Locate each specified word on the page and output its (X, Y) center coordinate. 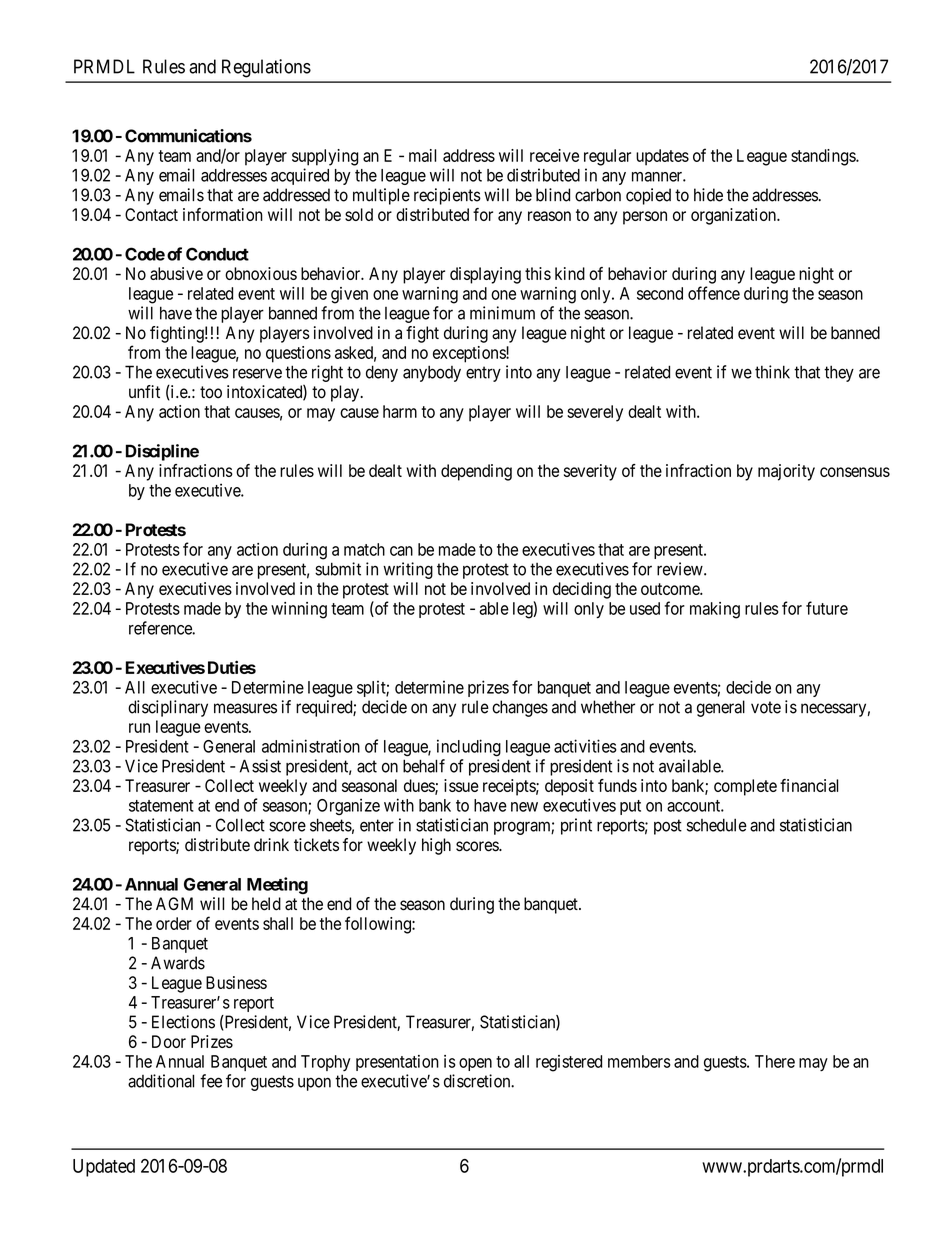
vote (766, 707)
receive (554, 155)
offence (714, 293)
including (469, 748)
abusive (176, 273)
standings (824, 157)
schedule (717, 825)
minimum (502, 313)
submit (338, 569)
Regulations (266, 68)
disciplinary (168, 708)
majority (786, 472)
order (174, 923)
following (379, 925)
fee (211, 1081)
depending (476, 472)
